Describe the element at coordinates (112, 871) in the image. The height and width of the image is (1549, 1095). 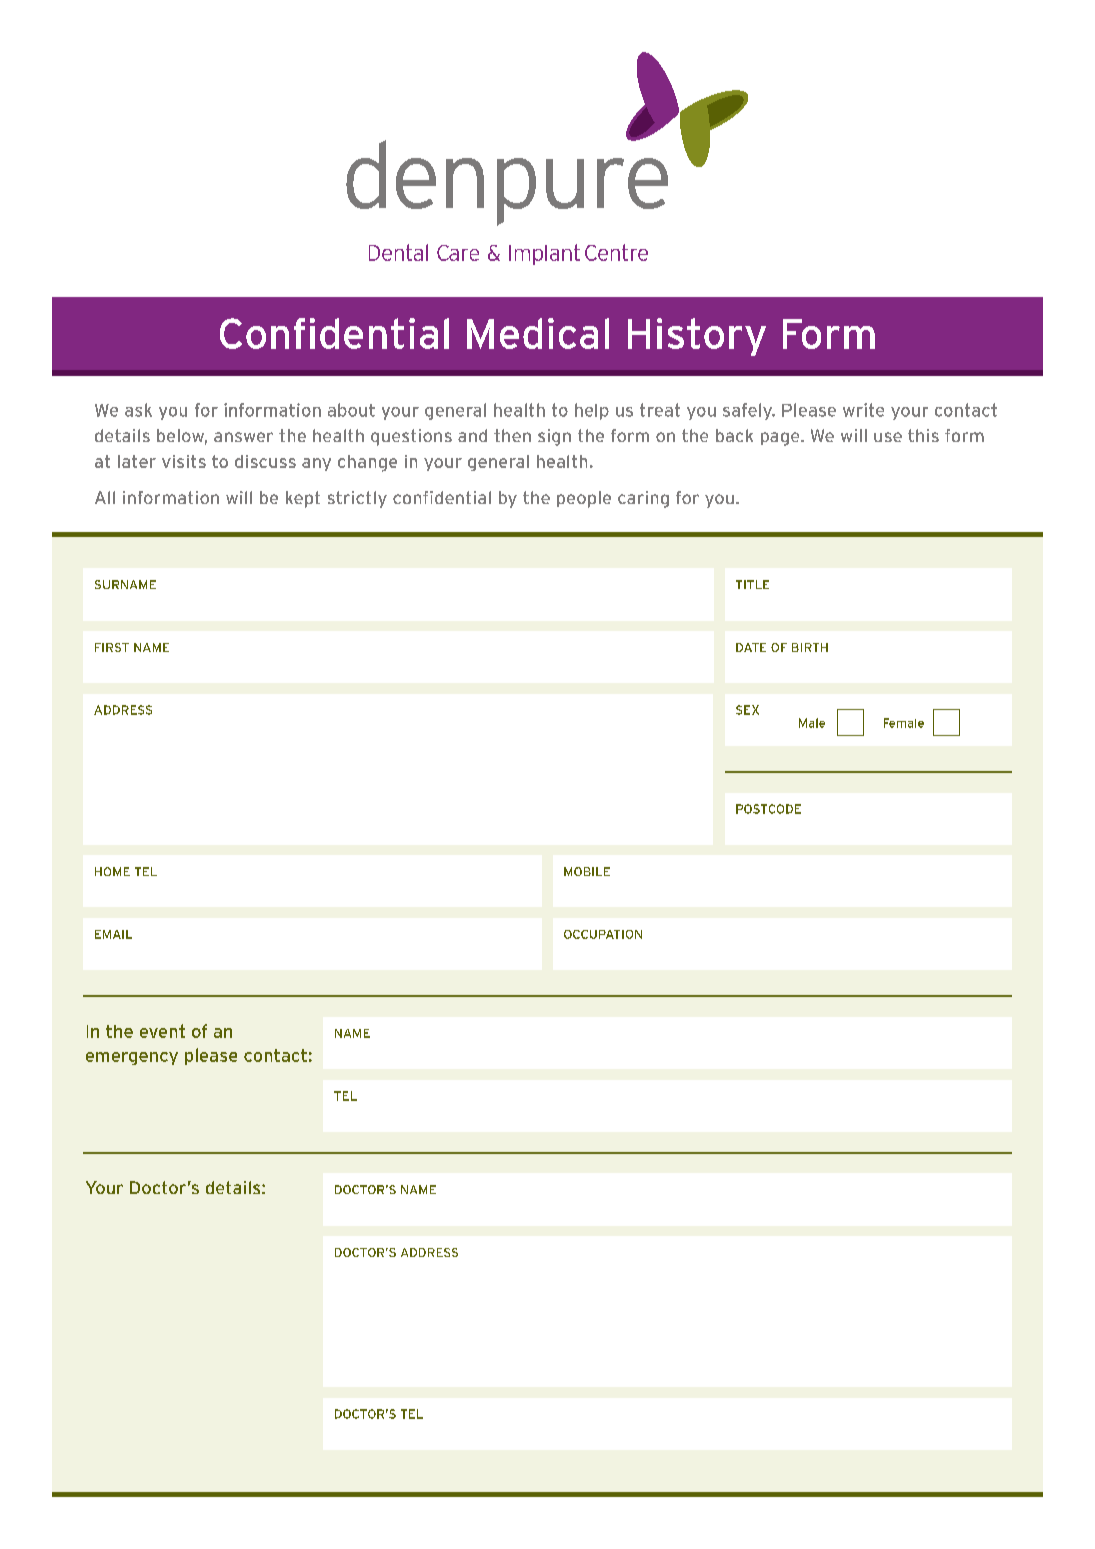
I see `HOME` at that location.
